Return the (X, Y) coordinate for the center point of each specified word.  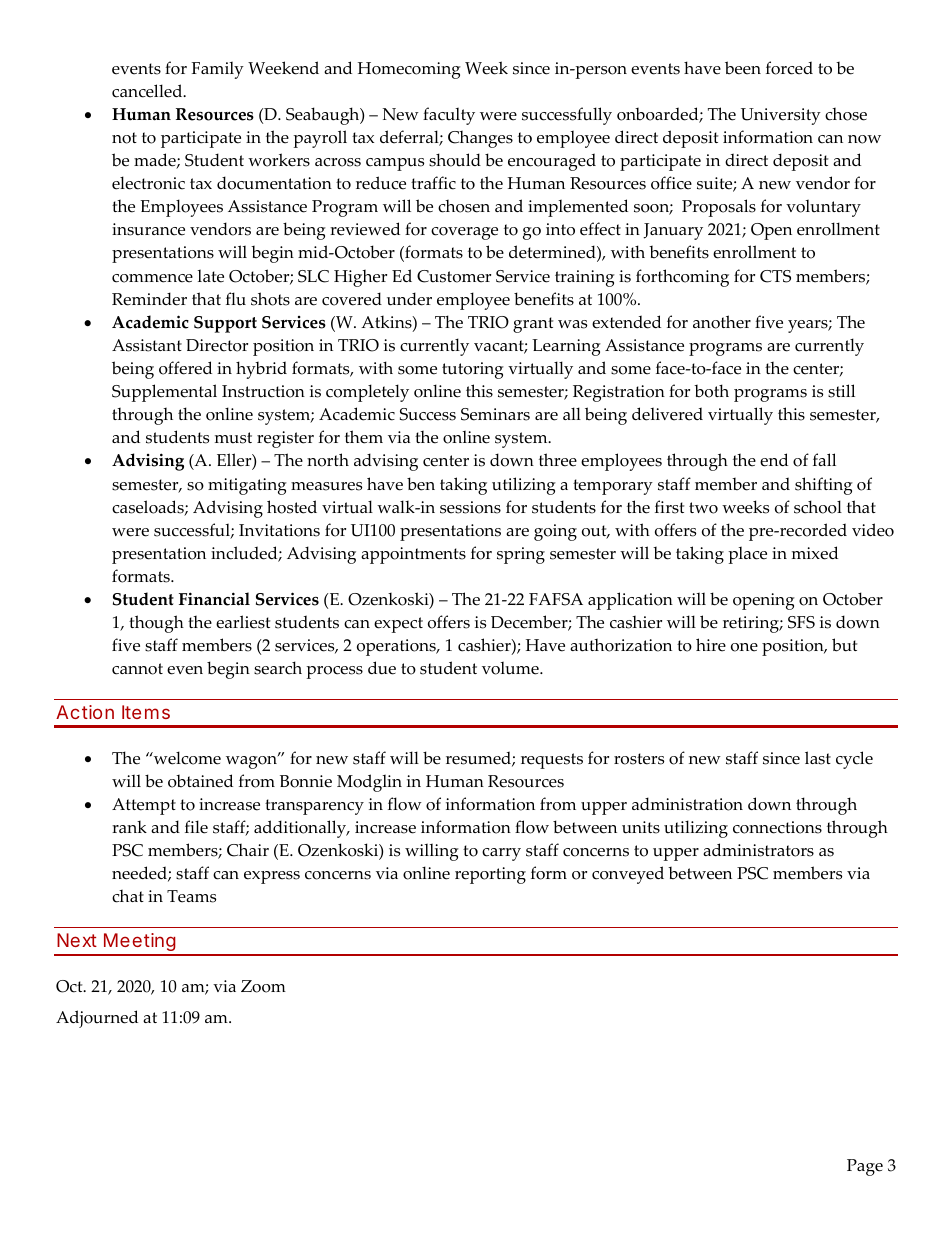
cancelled (148, 91)
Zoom (263, 986)
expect (398, 625)
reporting (490, 875)
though (156, 624)
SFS (801, 622)
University (781, 116)
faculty (449, 116)
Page (865, 1167)
